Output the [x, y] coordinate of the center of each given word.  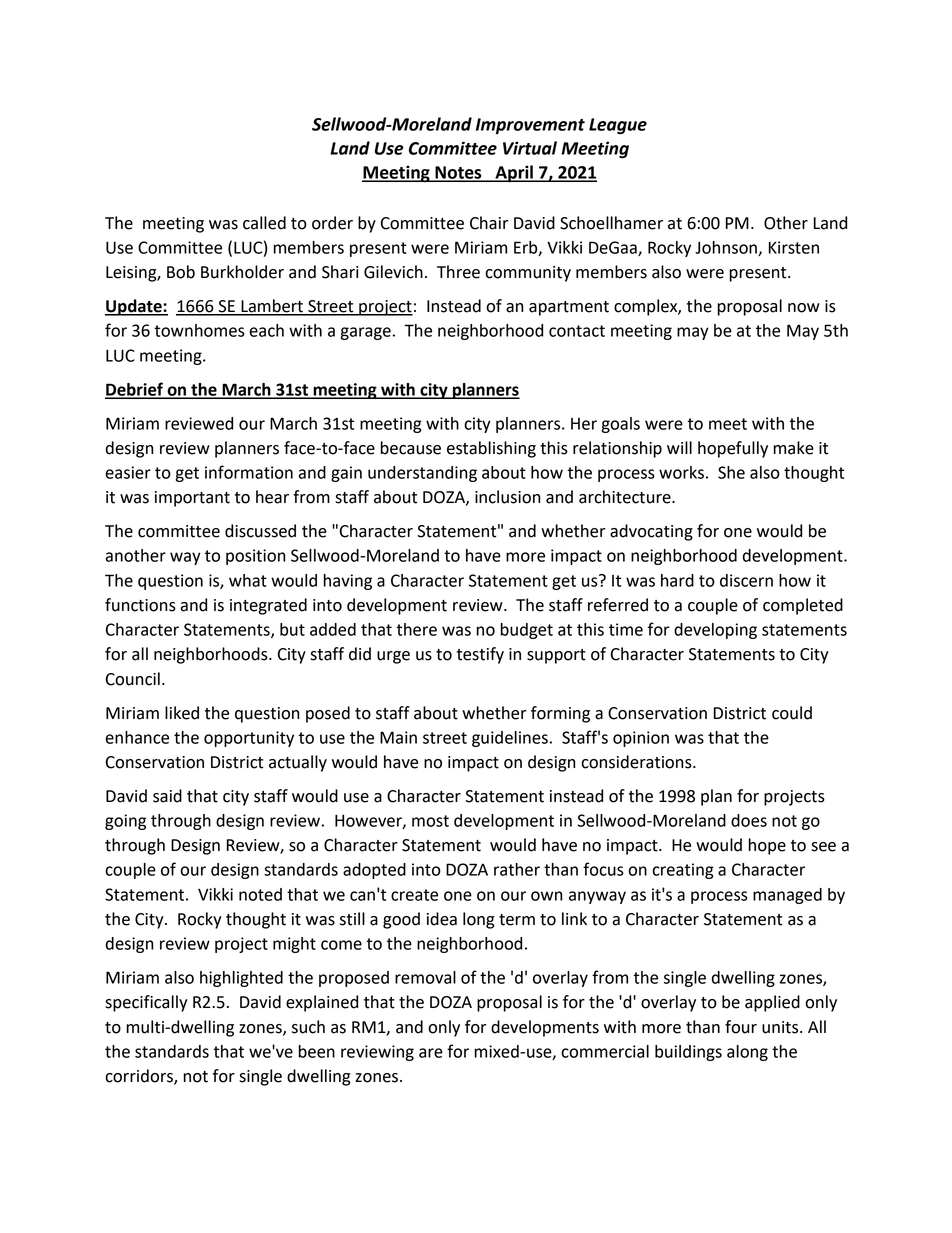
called [264, 223]
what [248, 580]
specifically [146, 1003]
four [741, 1027]
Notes [458, 173]
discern [746, 580]
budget [526, 631]
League [618, 126]
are [431, 1053]
